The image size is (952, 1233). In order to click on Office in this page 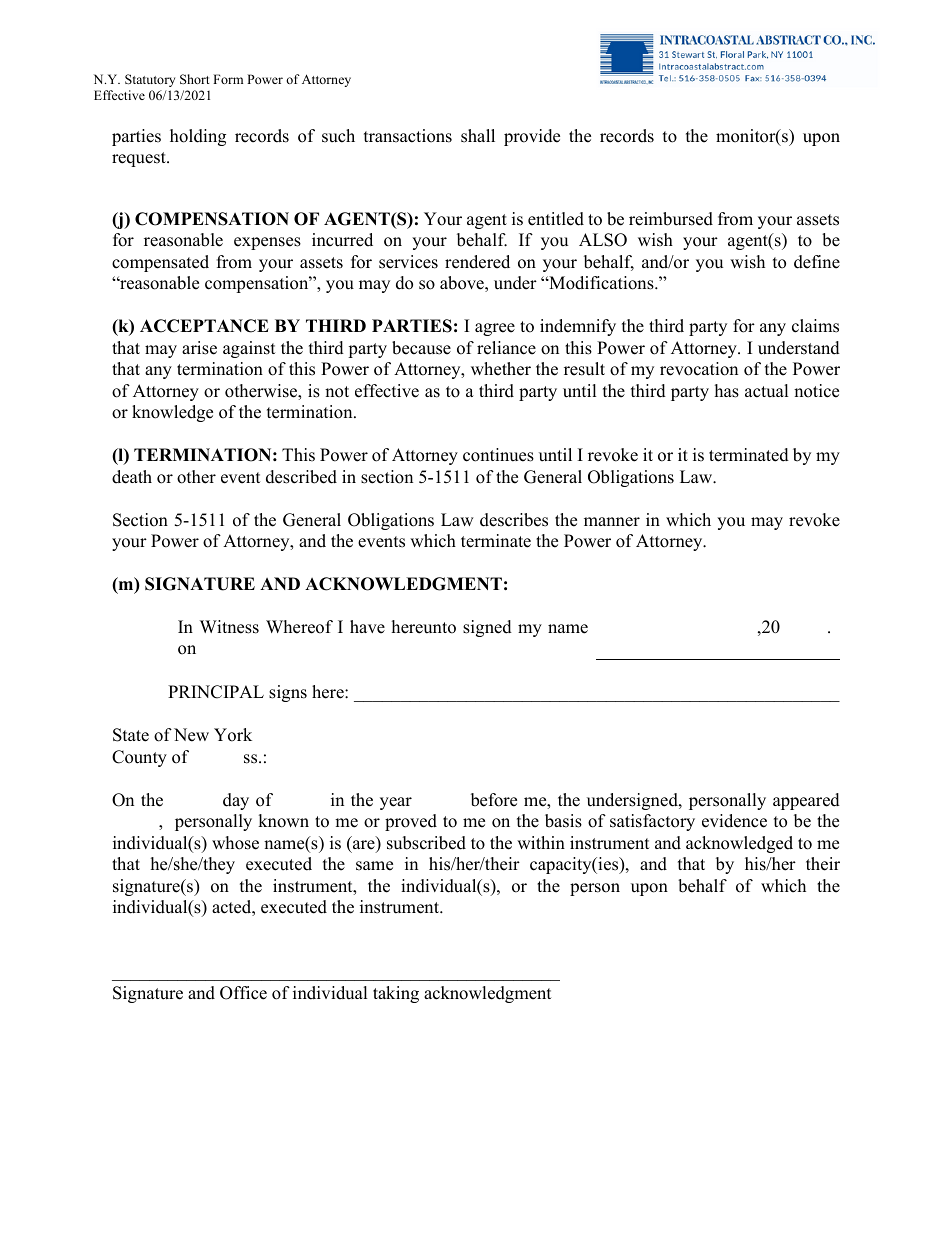, I will do `click(243, 993)`.
